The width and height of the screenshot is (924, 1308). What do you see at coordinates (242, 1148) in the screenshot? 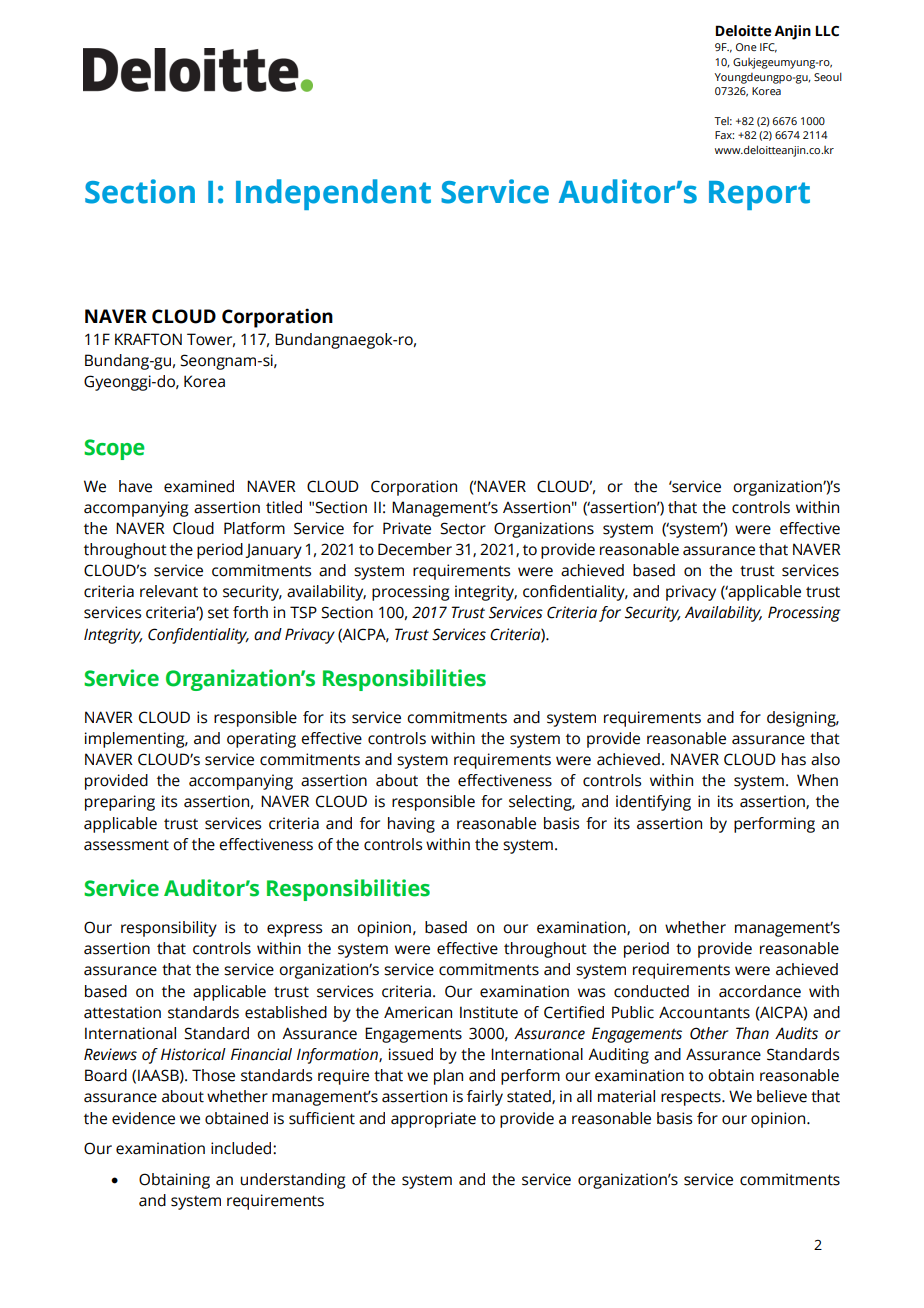
I see `included` at bounding box center [242, 1148].
